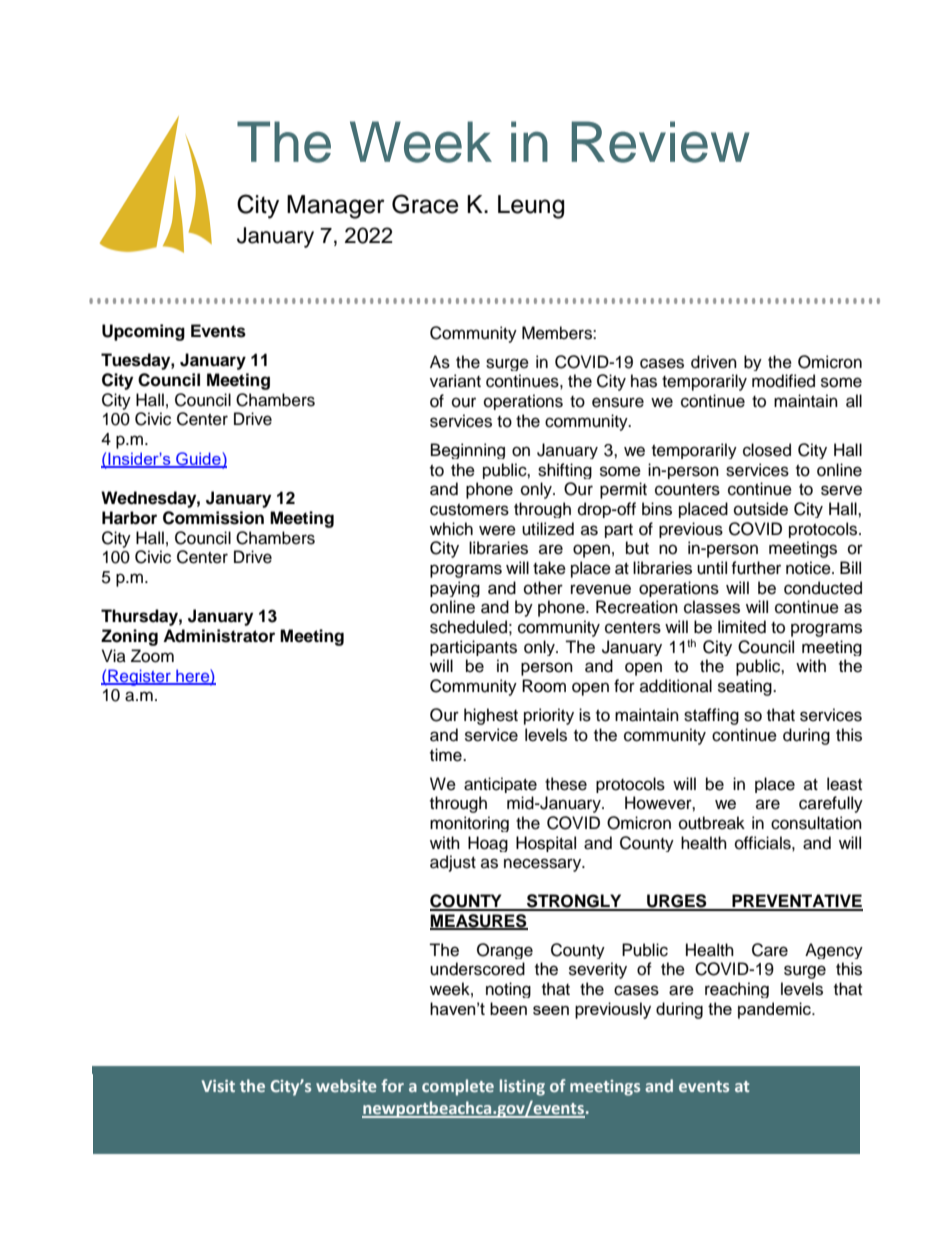 The height and width of the screenshot is (1233, 952). I want to click on outbreak, so click(712, 823).
